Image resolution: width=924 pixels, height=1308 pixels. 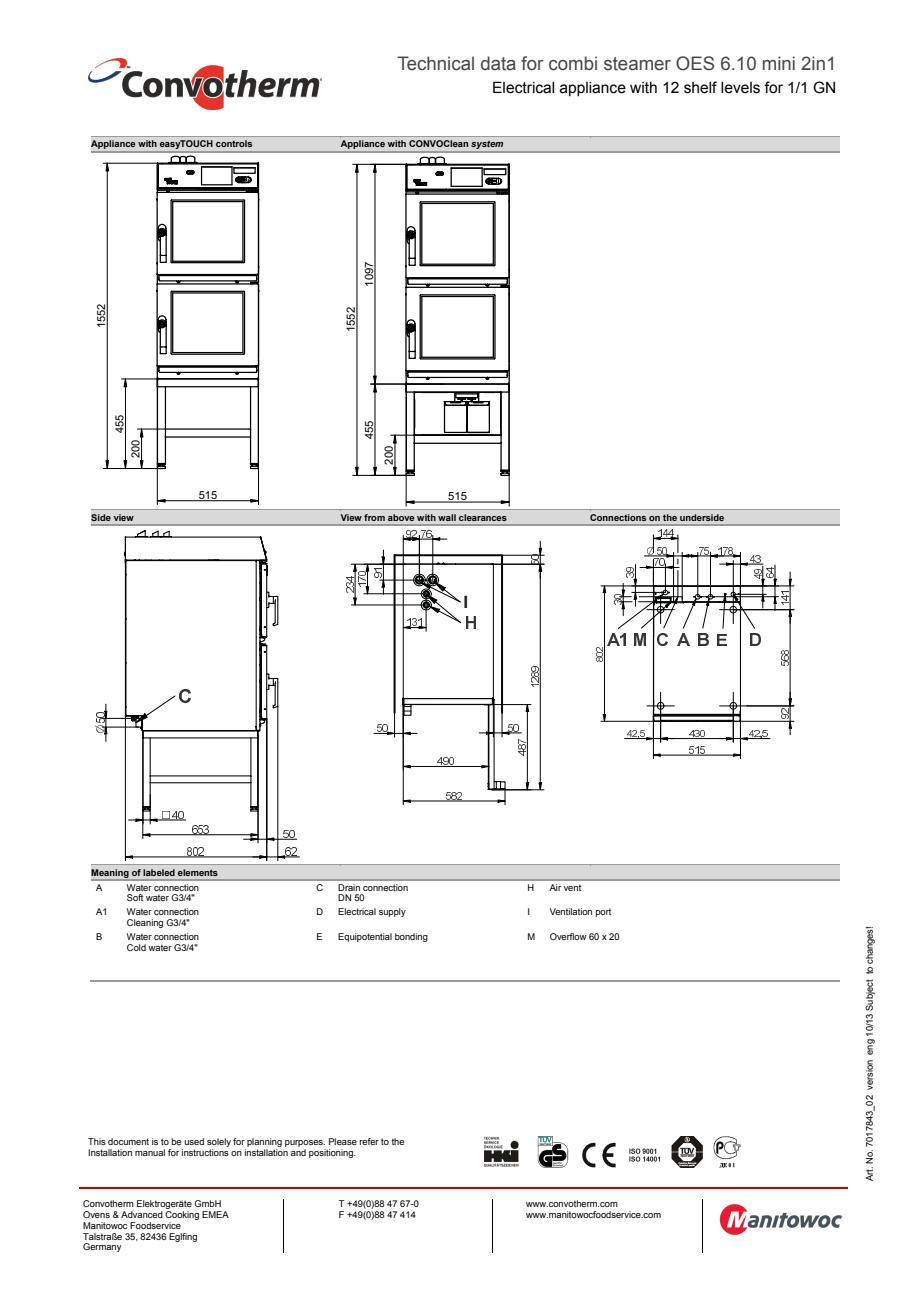 I want to click on wall, so click(x=447, y=517).
